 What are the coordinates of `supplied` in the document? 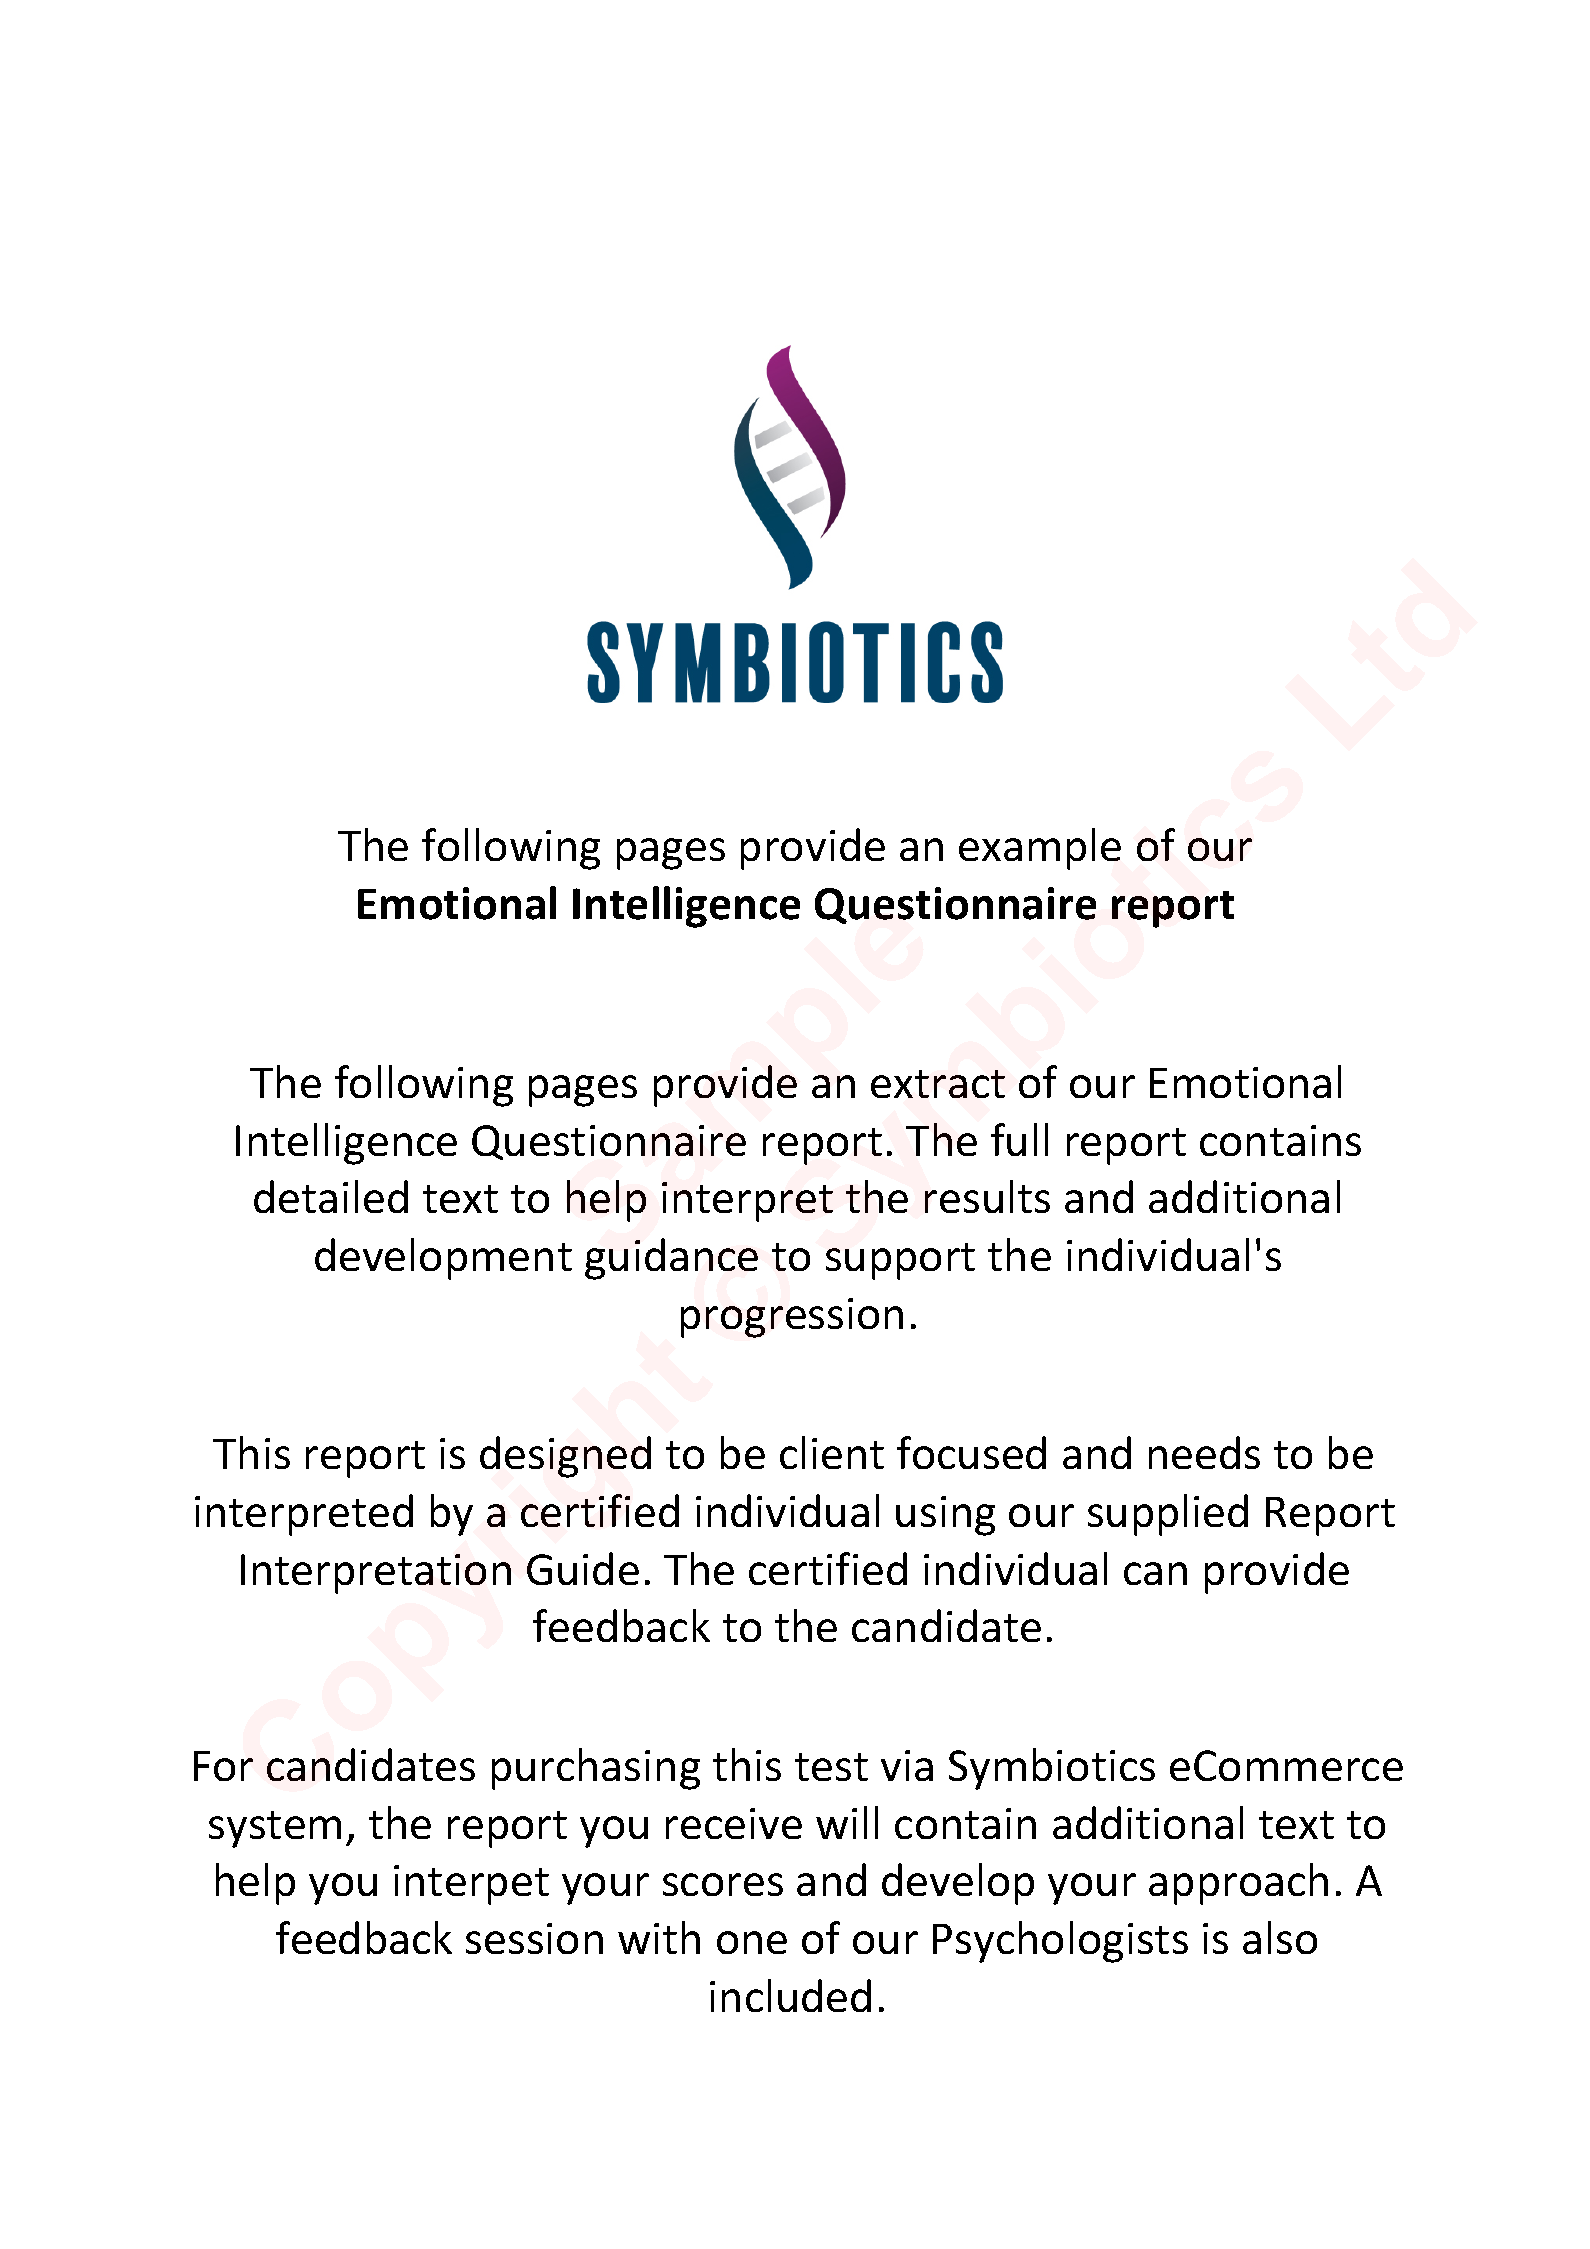 It's located at (1168, 1515).
